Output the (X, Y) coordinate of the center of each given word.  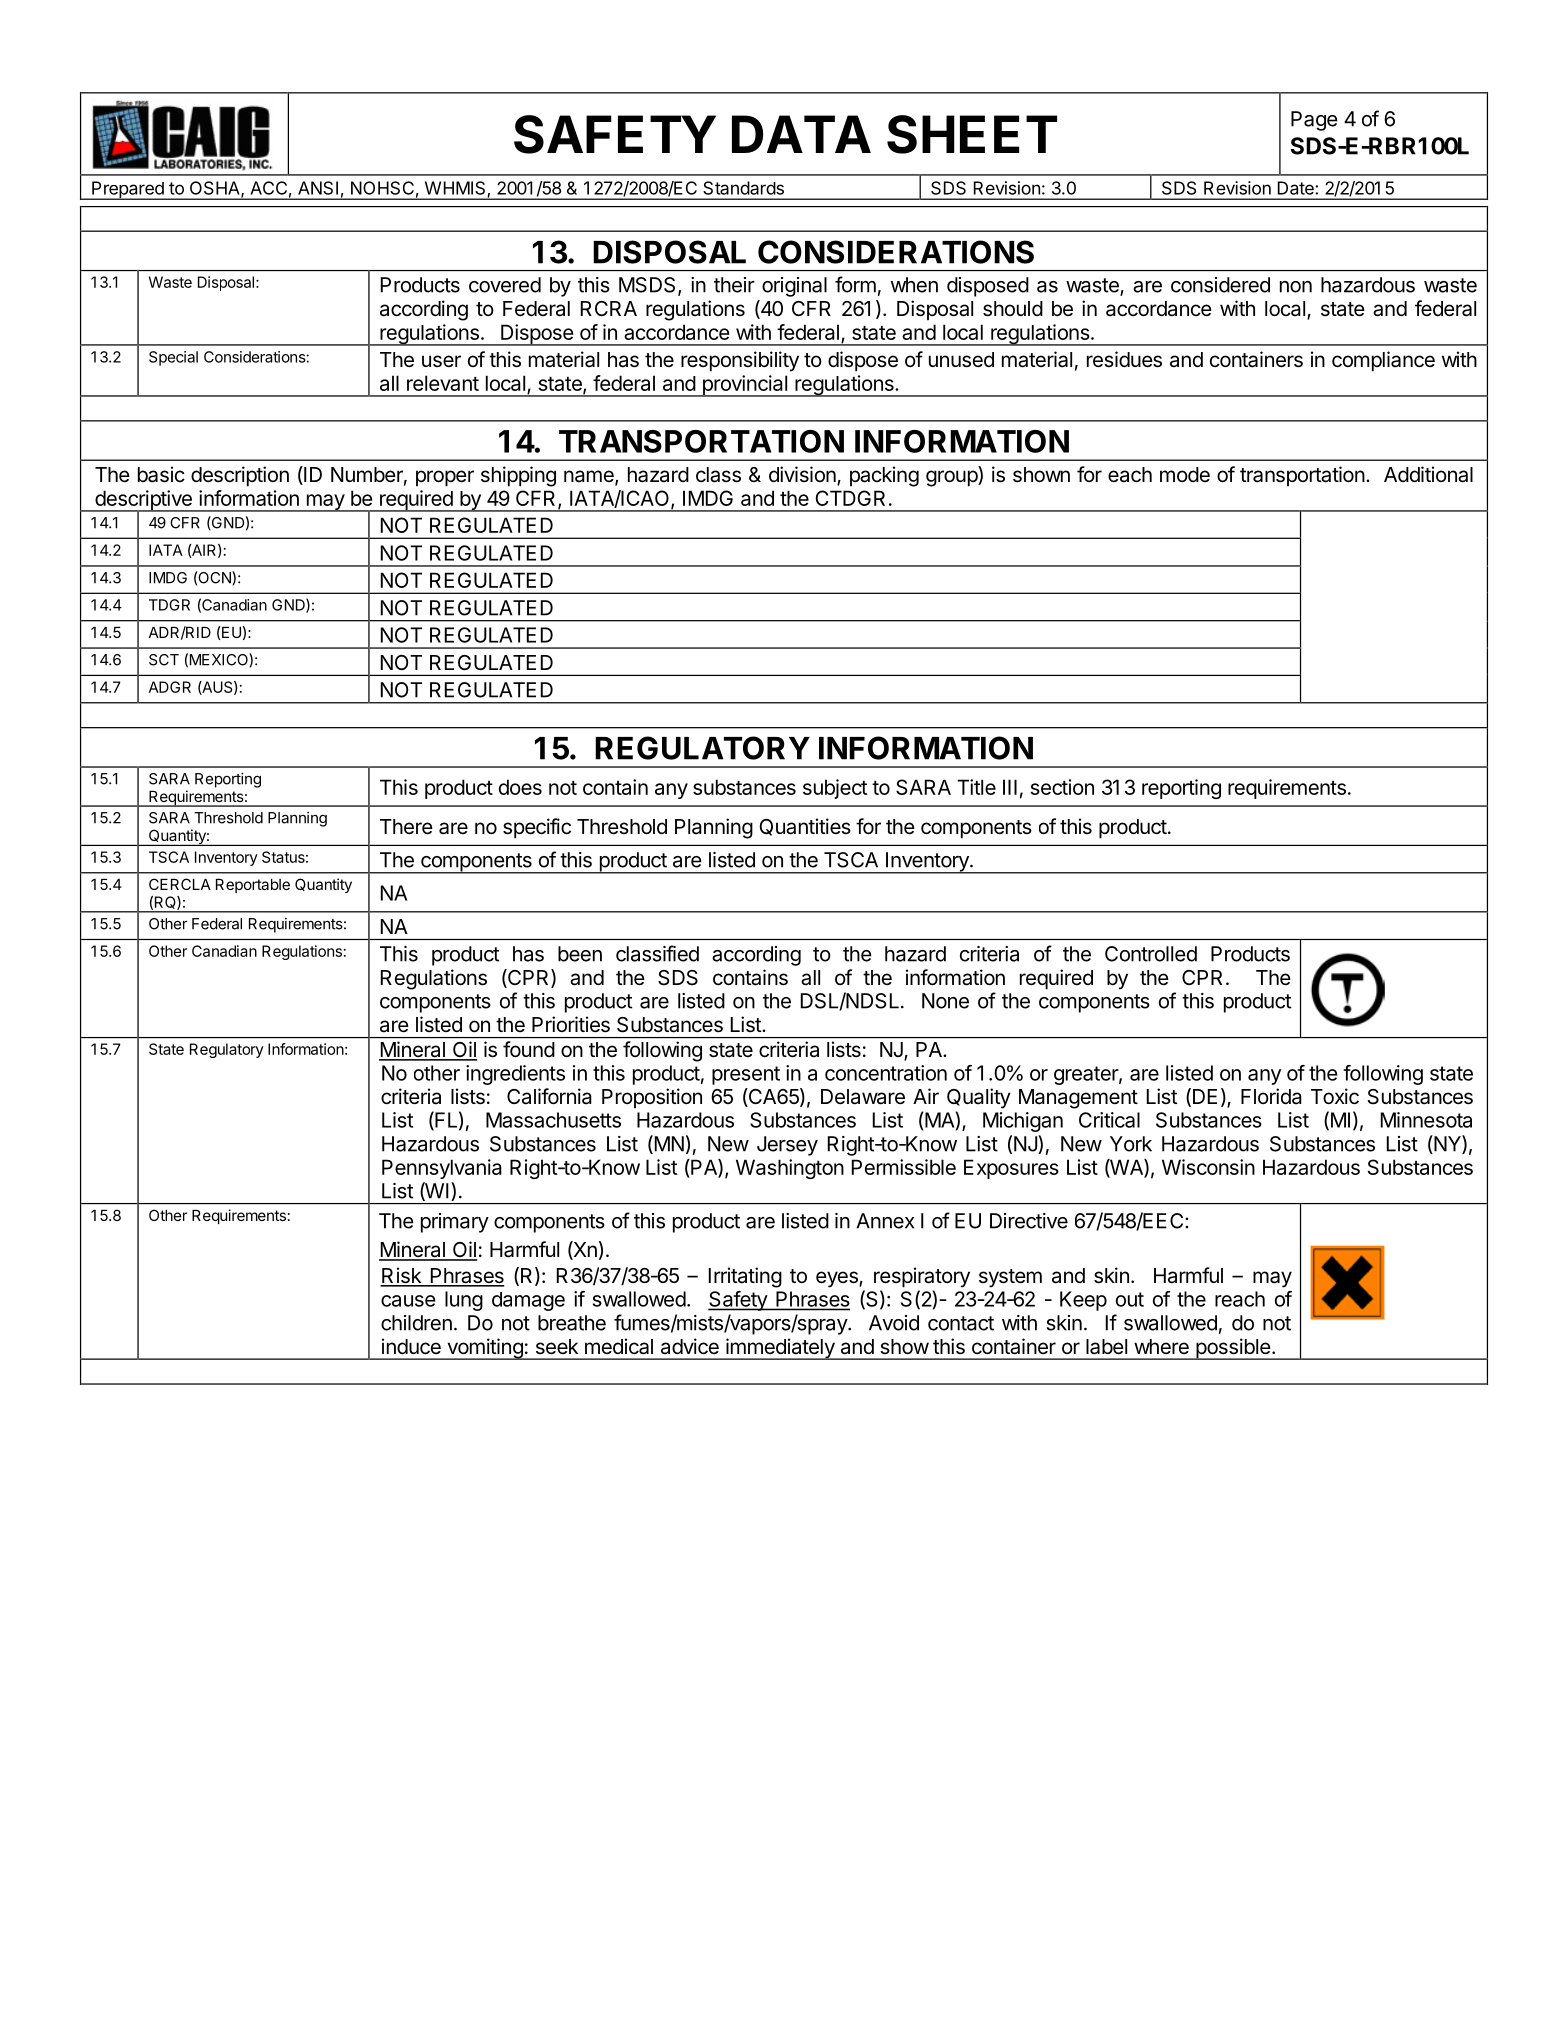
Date (1297, 188)
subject (835, 789)
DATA (801, 134)
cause (408, 1301)
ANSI (318, 188)
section (1062, 787)
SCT (164, 660)
